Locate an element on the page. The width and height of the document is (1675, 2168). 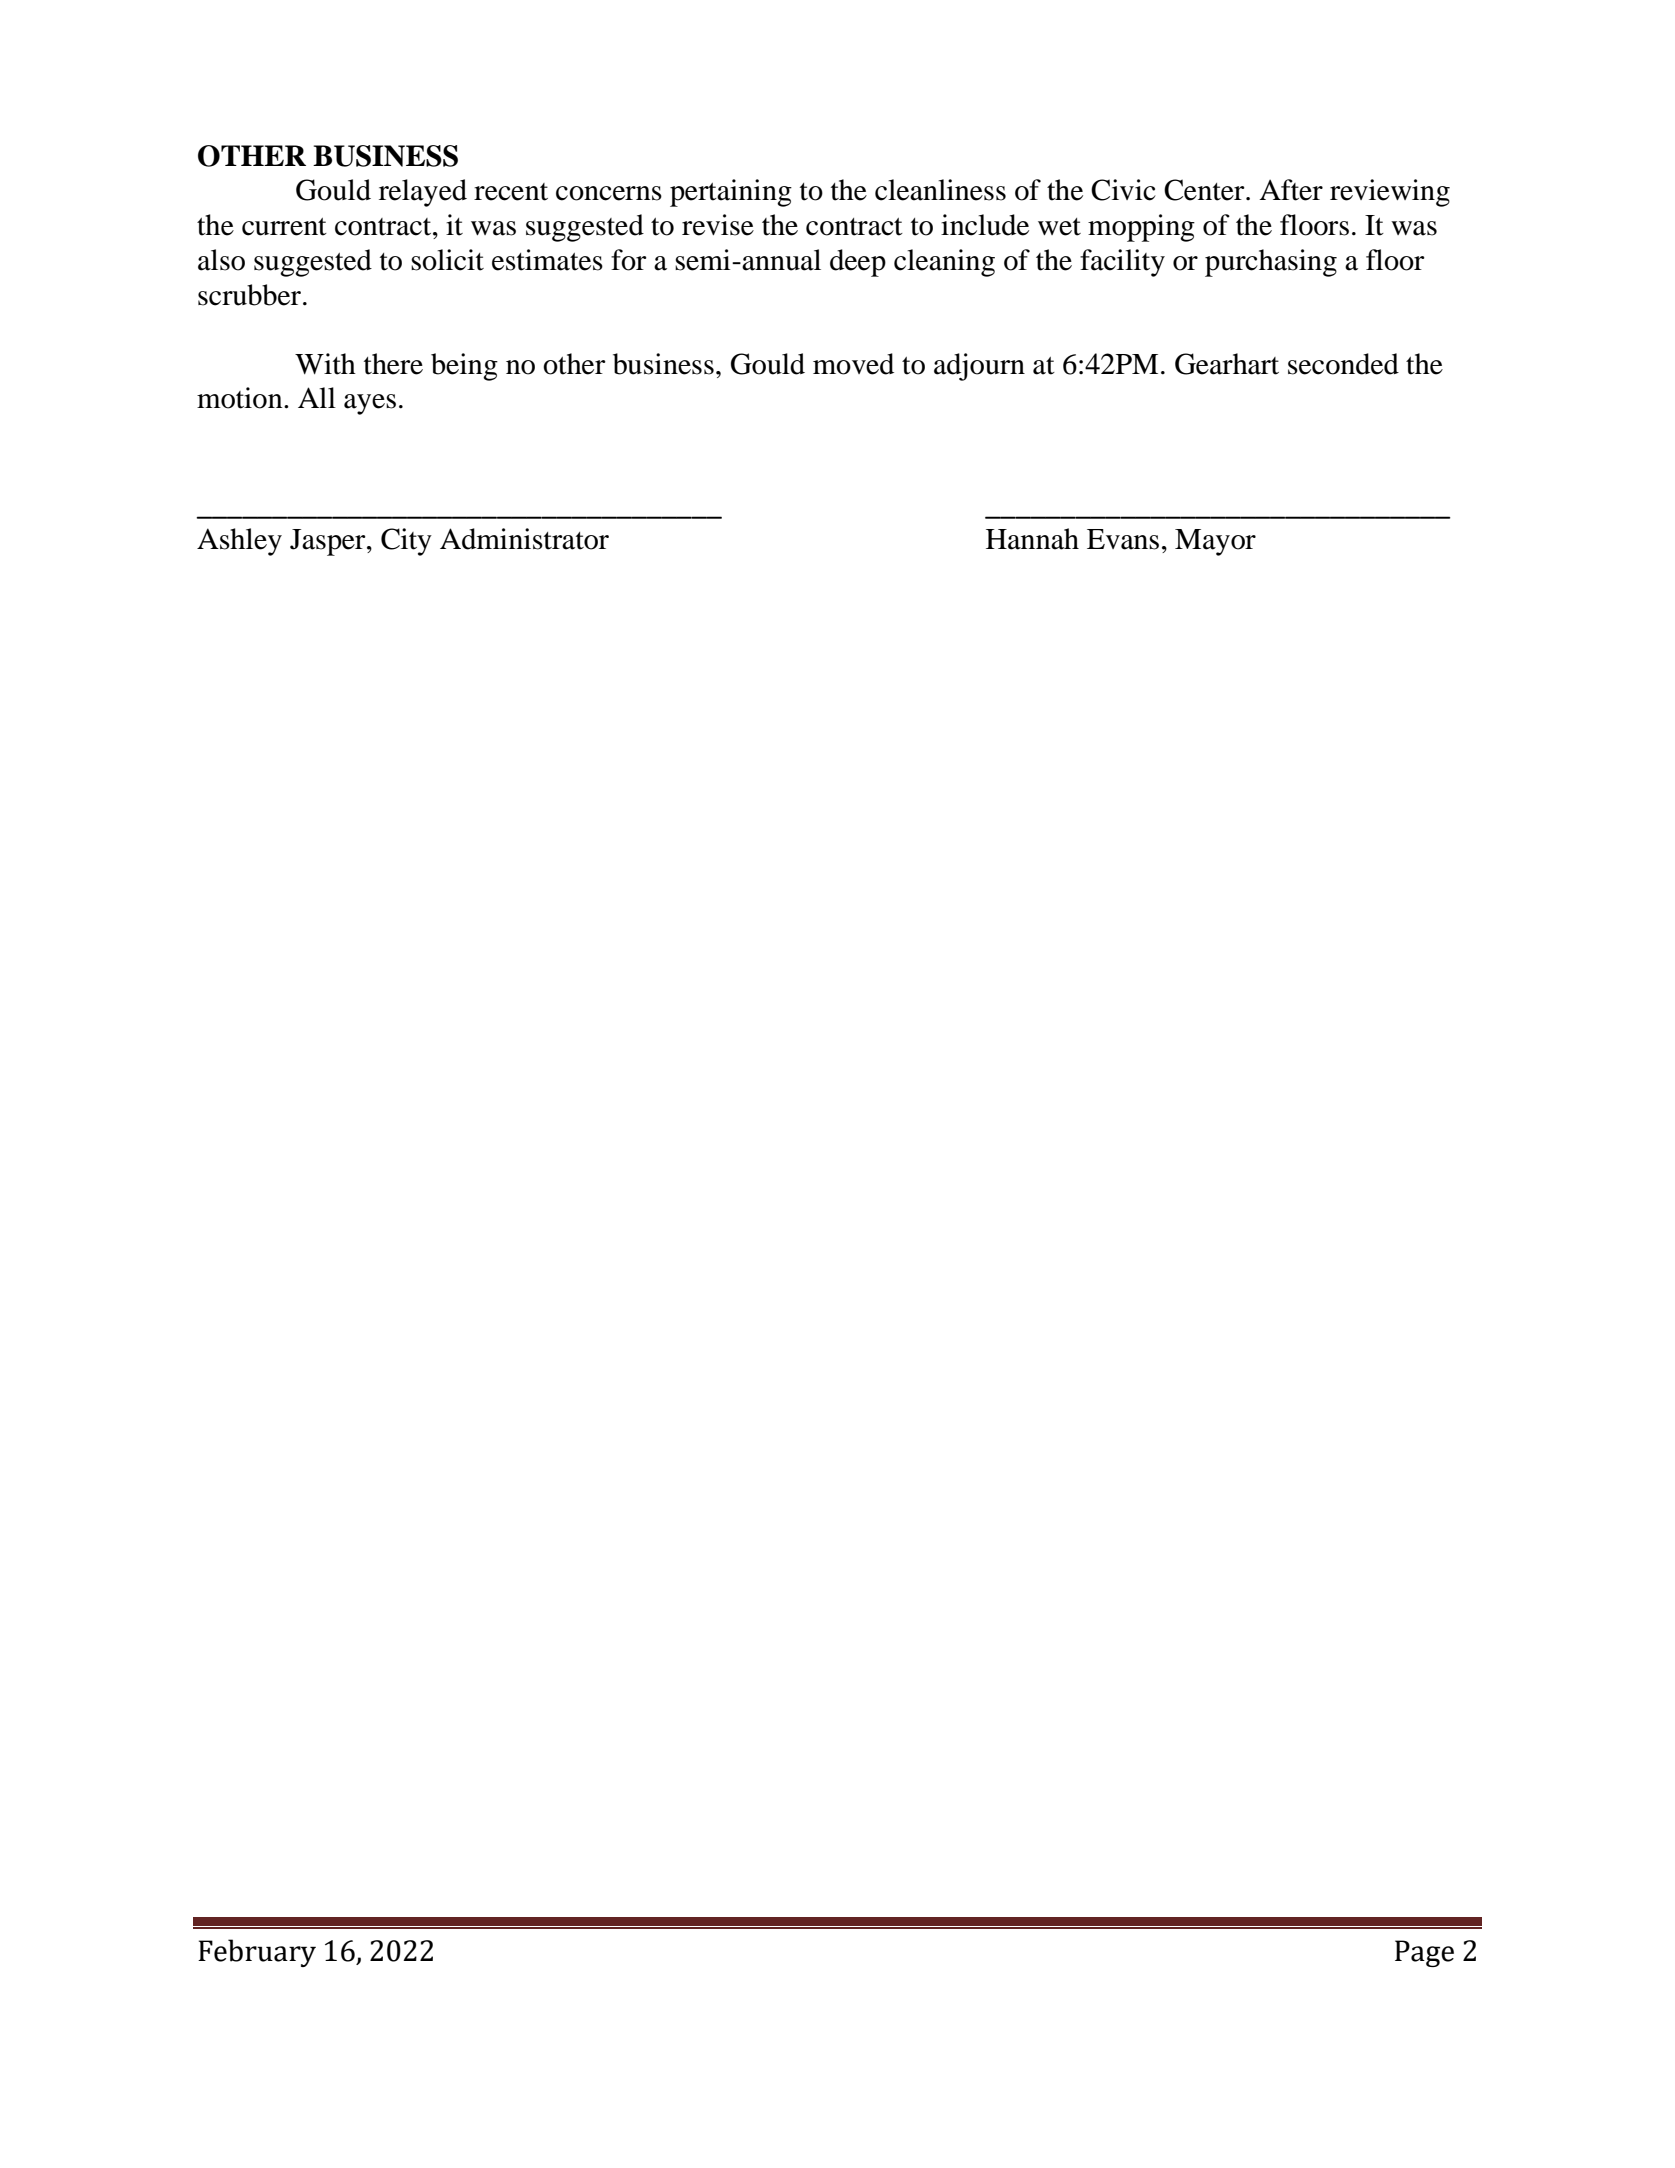
February is located at coordinates (257, 1953).
